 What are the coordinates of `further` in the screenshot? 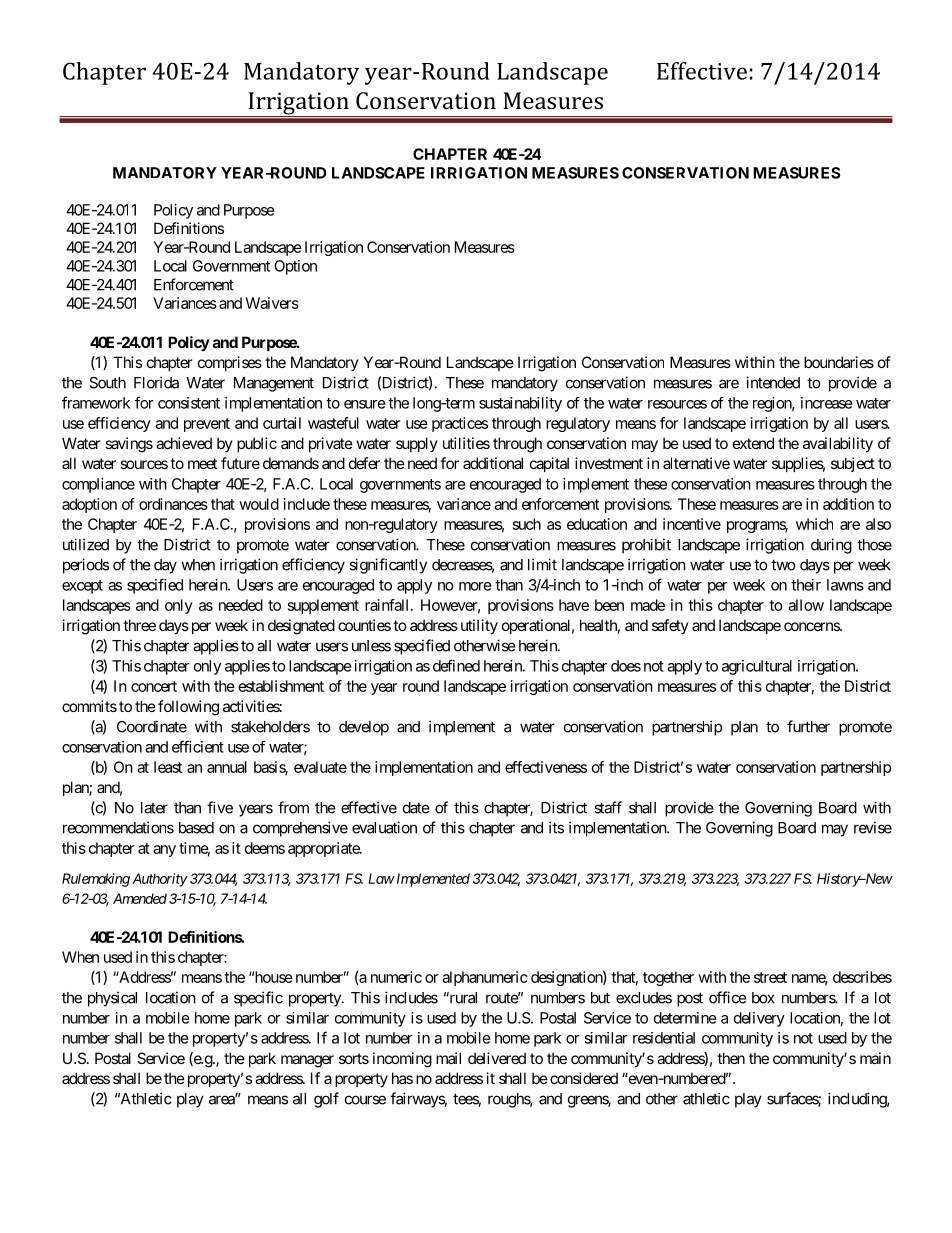 It's located at (808, 726).
